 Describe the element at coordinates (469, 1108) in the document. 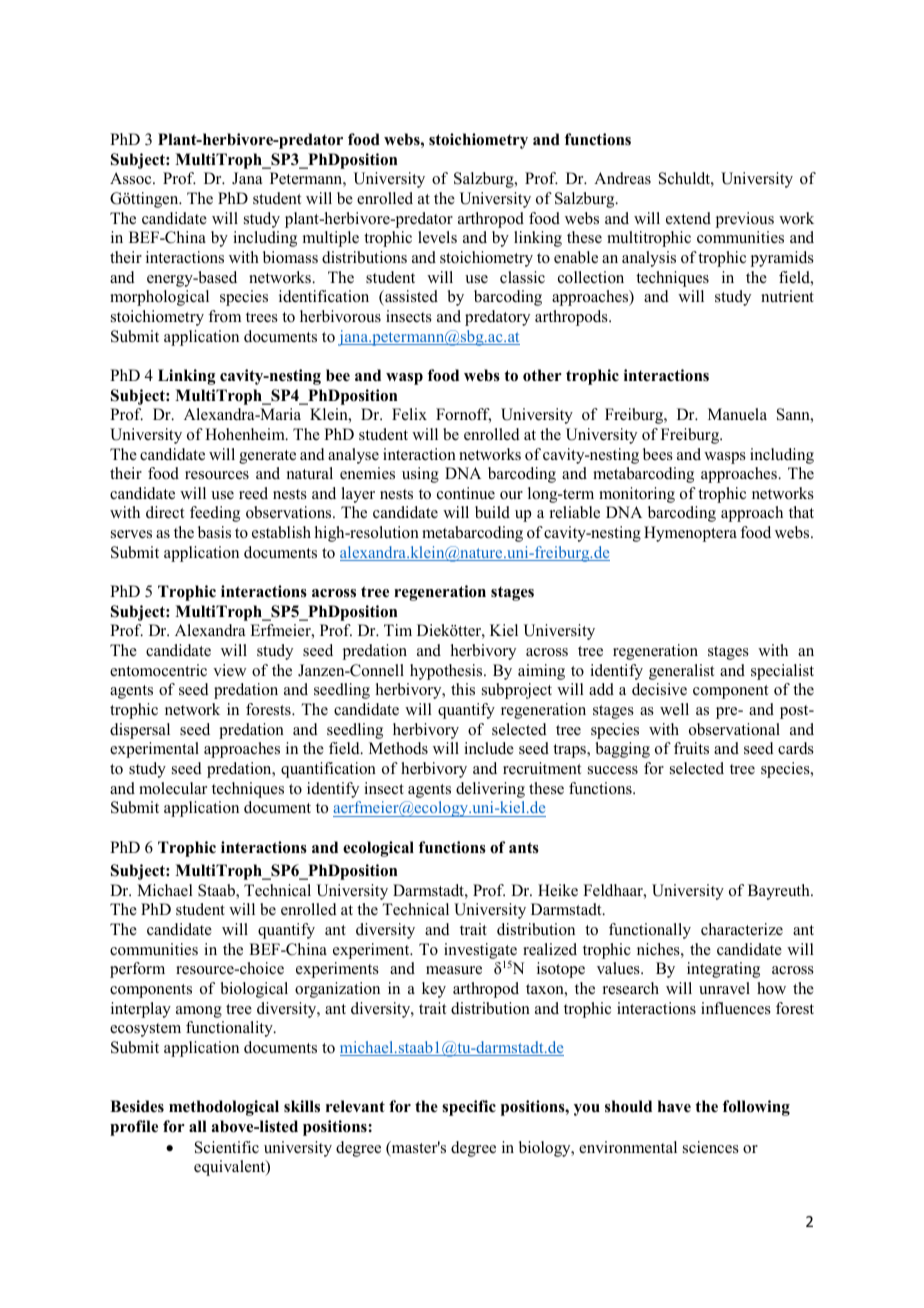

I see `specific` at that location.
